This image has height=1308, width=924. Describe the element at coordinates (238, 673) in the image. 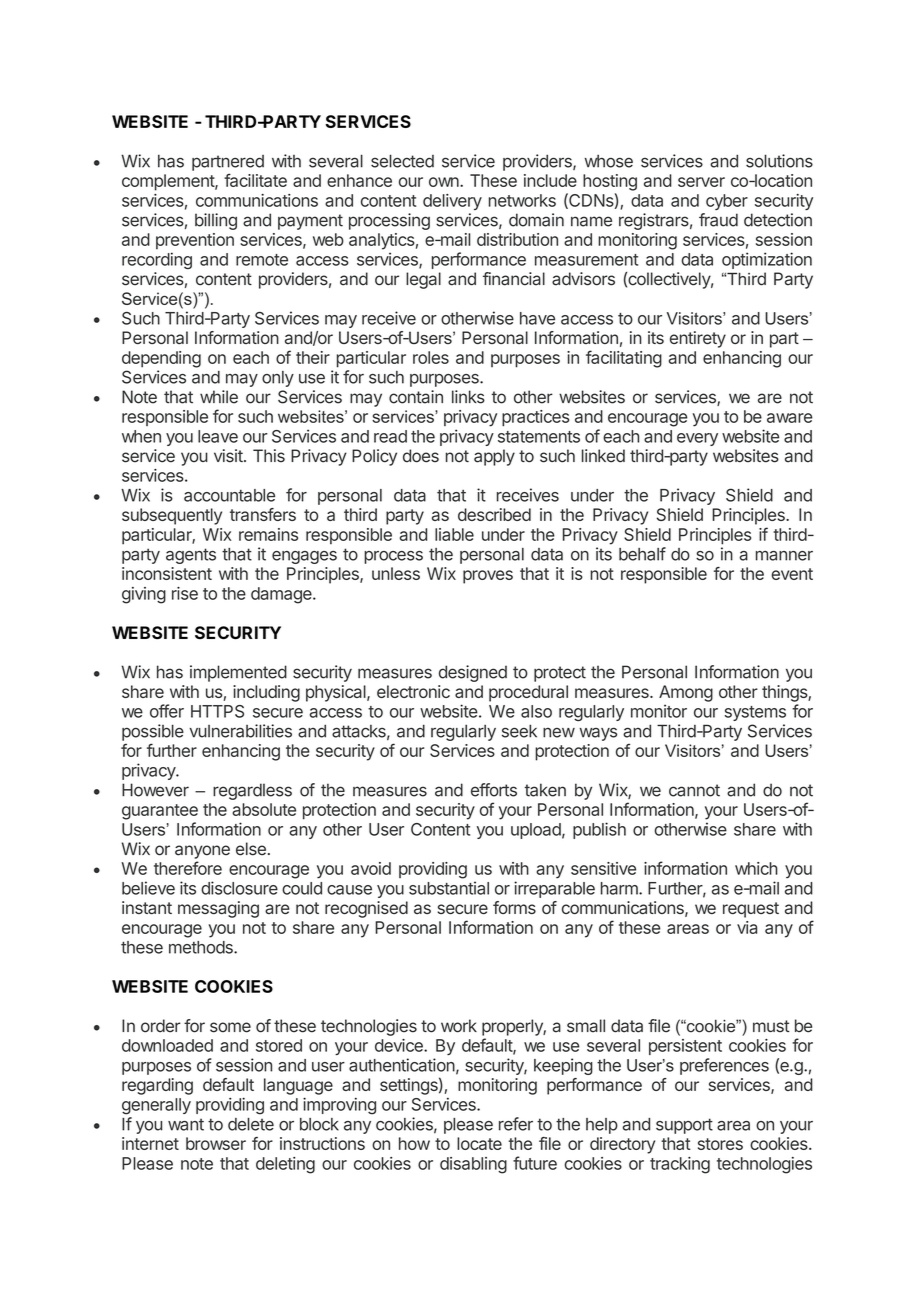

I see `implemented` at that location.
